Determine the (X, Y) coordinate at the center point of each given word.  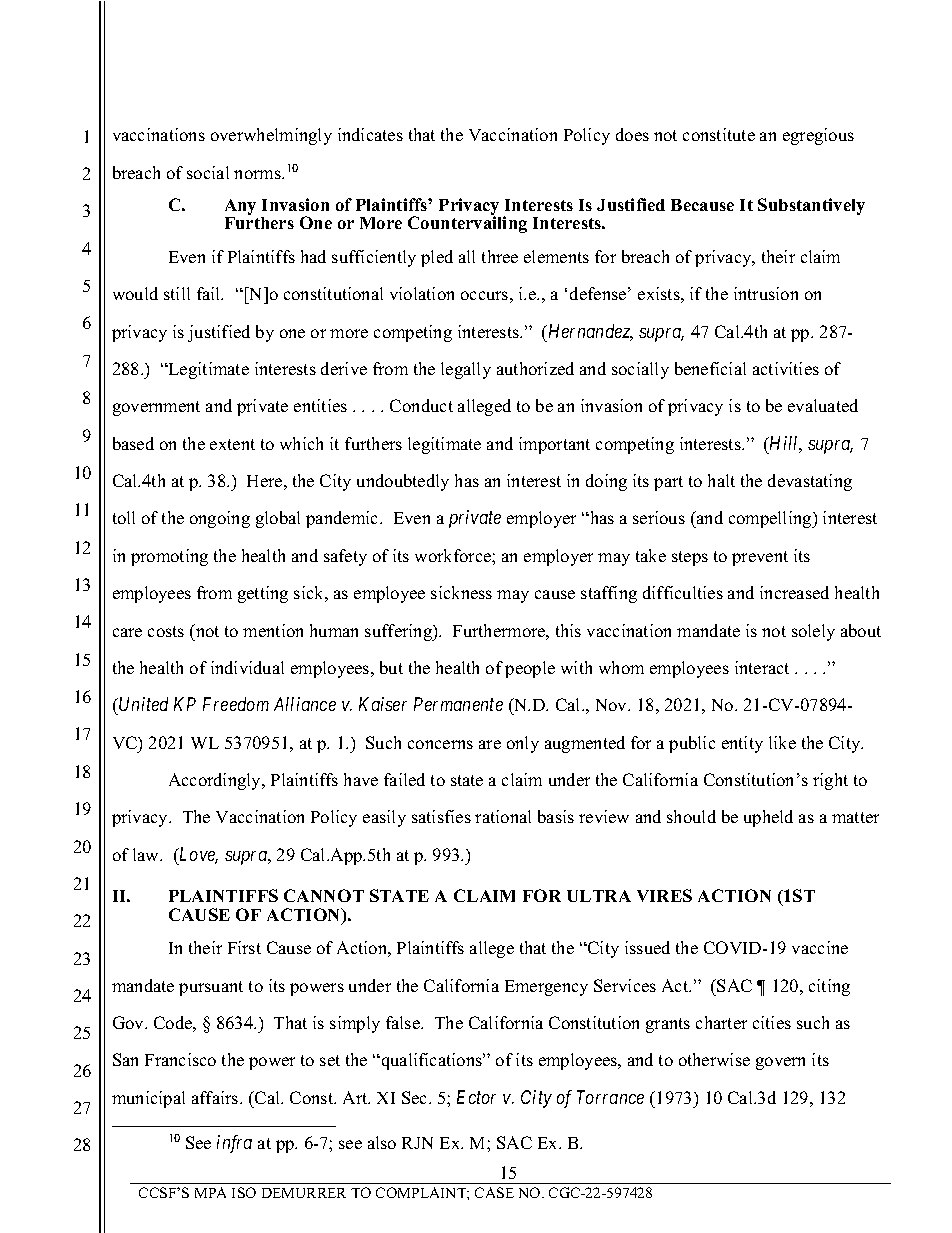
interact (762, 667)
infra (234, 1144)
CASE (494, 1192)
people (530, 669)
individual (247, 667)
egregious (818, 136)
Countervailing (467, 223)
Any (240, 208)
